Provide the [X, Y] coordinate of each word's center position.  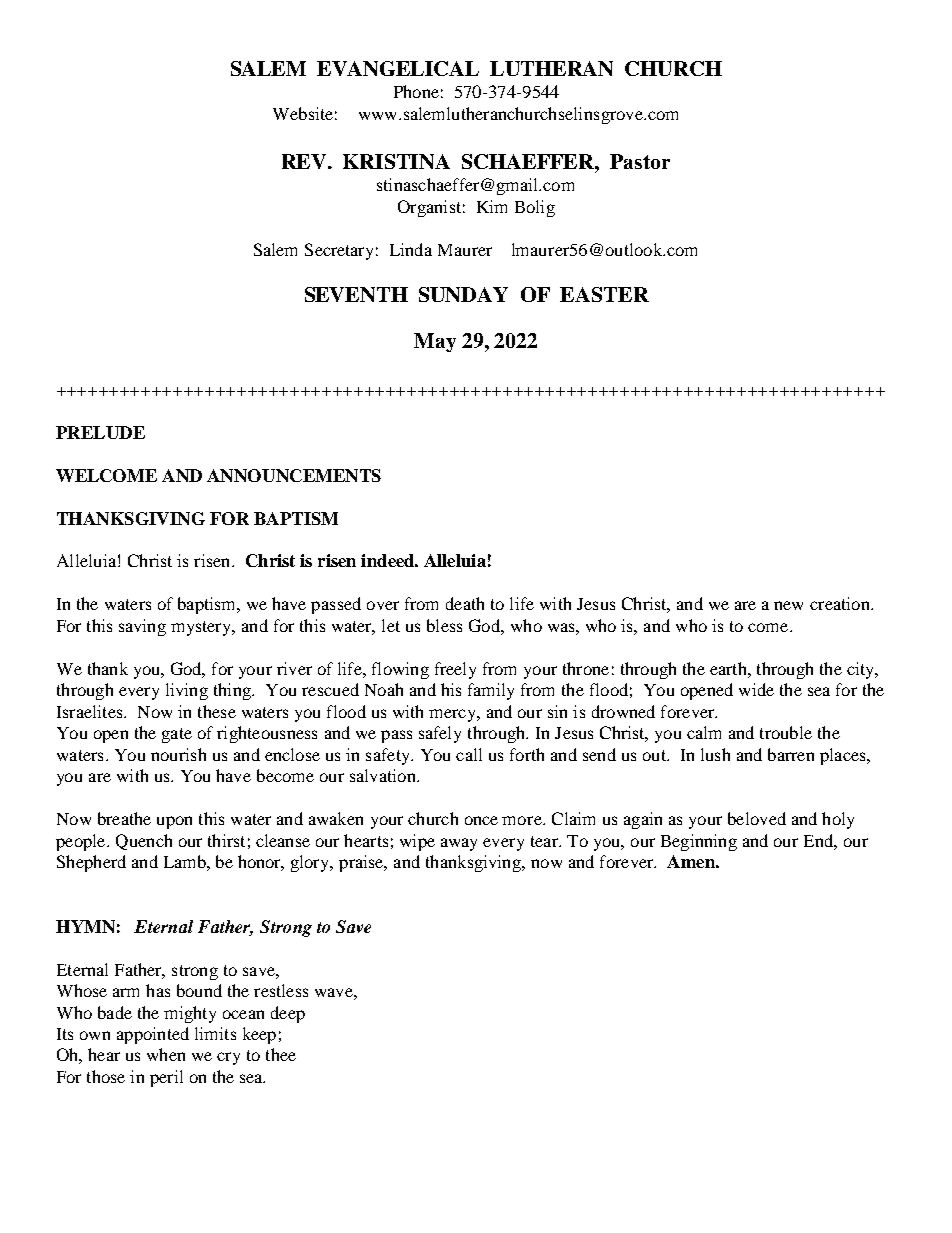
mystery [202, 628]
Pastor [640, 161]
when [166, 1054]
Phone [416, 91]
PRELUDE [100, 432]
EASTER [604, 294]
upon [174, 822]
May [435, 342]
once [481, 820]
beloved [757, 818]
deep [288, 1014]
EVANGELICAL [398, 68]
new [788, 605]
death [465, 603]
